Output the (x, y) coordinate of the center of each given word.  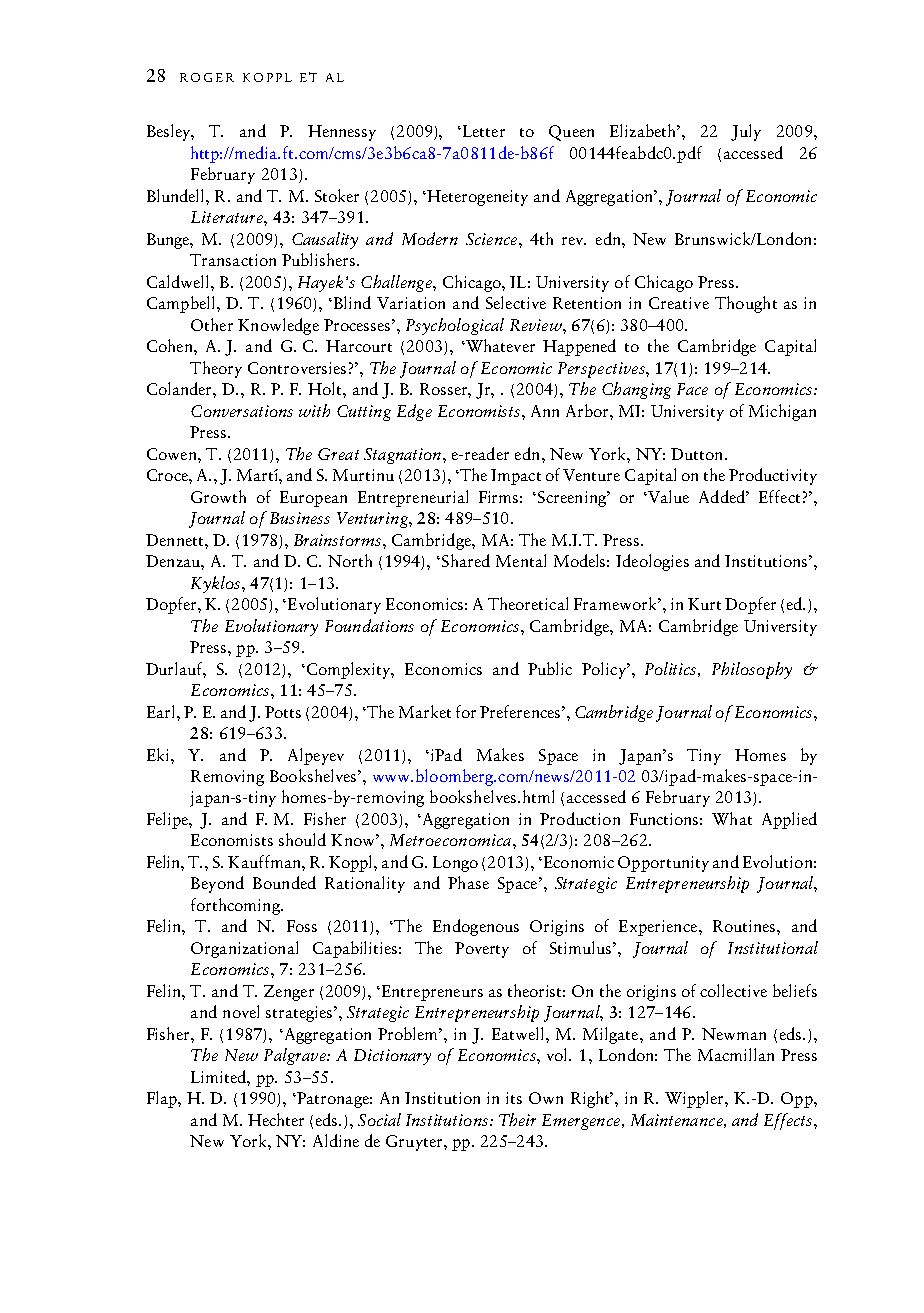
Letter (484, 131)
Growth (218, 496)
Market (425, 711)
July (746, 132)
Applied (789, 820)
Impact (516, 477)
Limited (219, 1076)
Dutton (698, 454)
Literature (228, 217)
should (302, 839)
